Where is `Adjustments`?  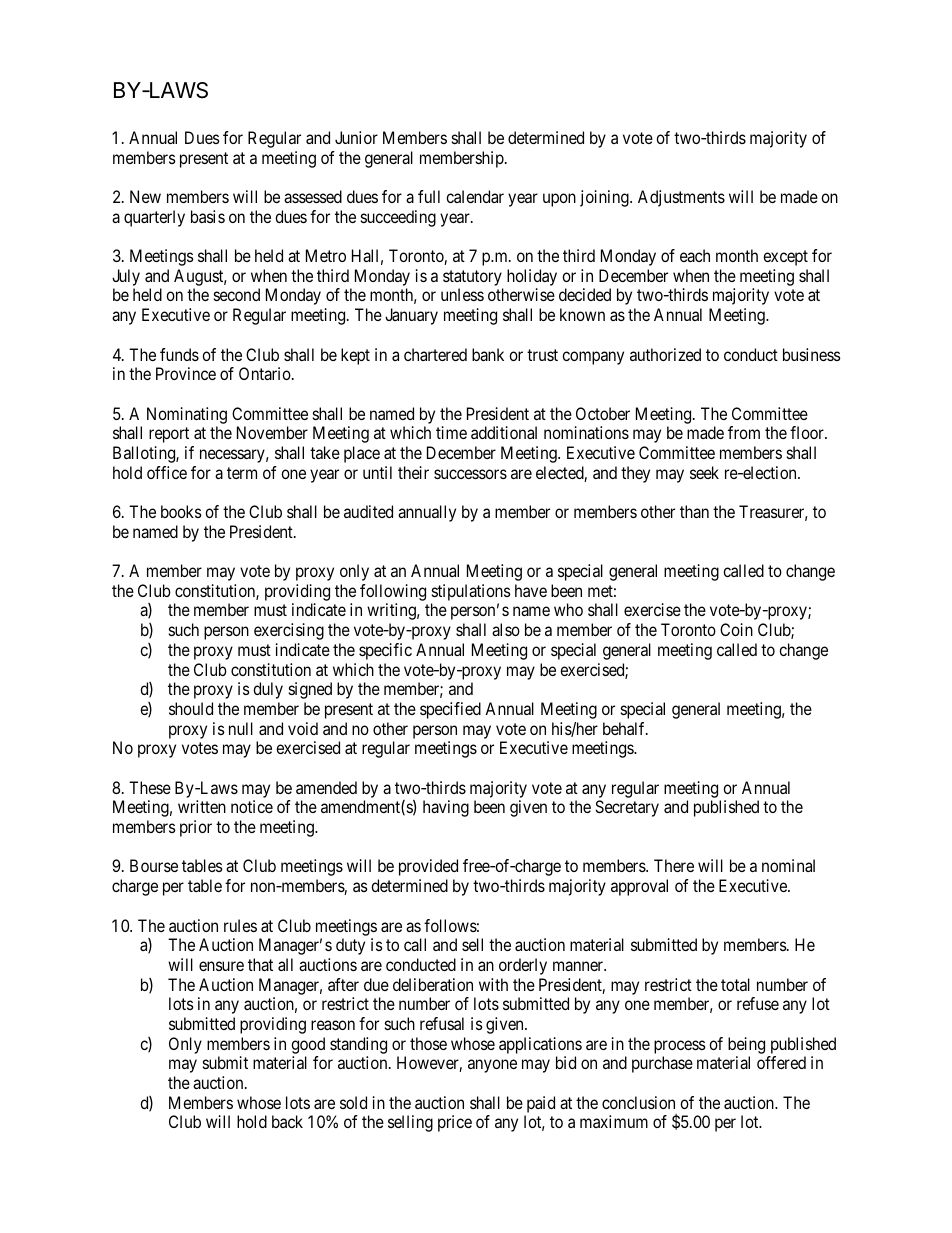 Adjustments is located at coordinates (681, 198).
